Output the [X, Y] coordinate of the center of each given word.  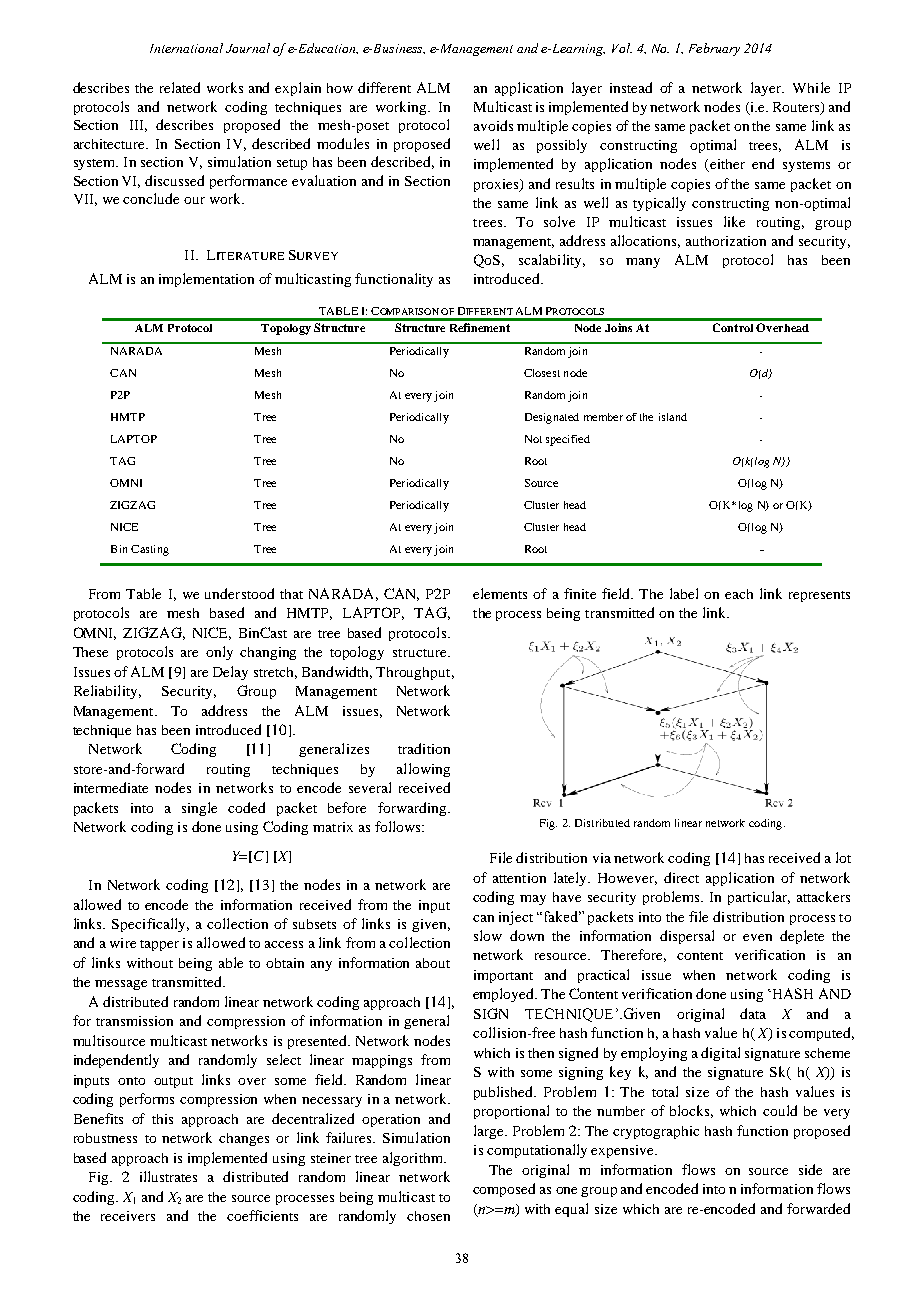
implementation [206, 280]
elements [500, 593]
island [673, 417]
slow [488, 935]
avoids [493, 125]
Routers [797, 108]
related [180, 87]
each [739, 594]
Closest [542, 373]
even [757, 937]
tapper [159, 945]
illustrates [168, 1176]
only [219, 653]
